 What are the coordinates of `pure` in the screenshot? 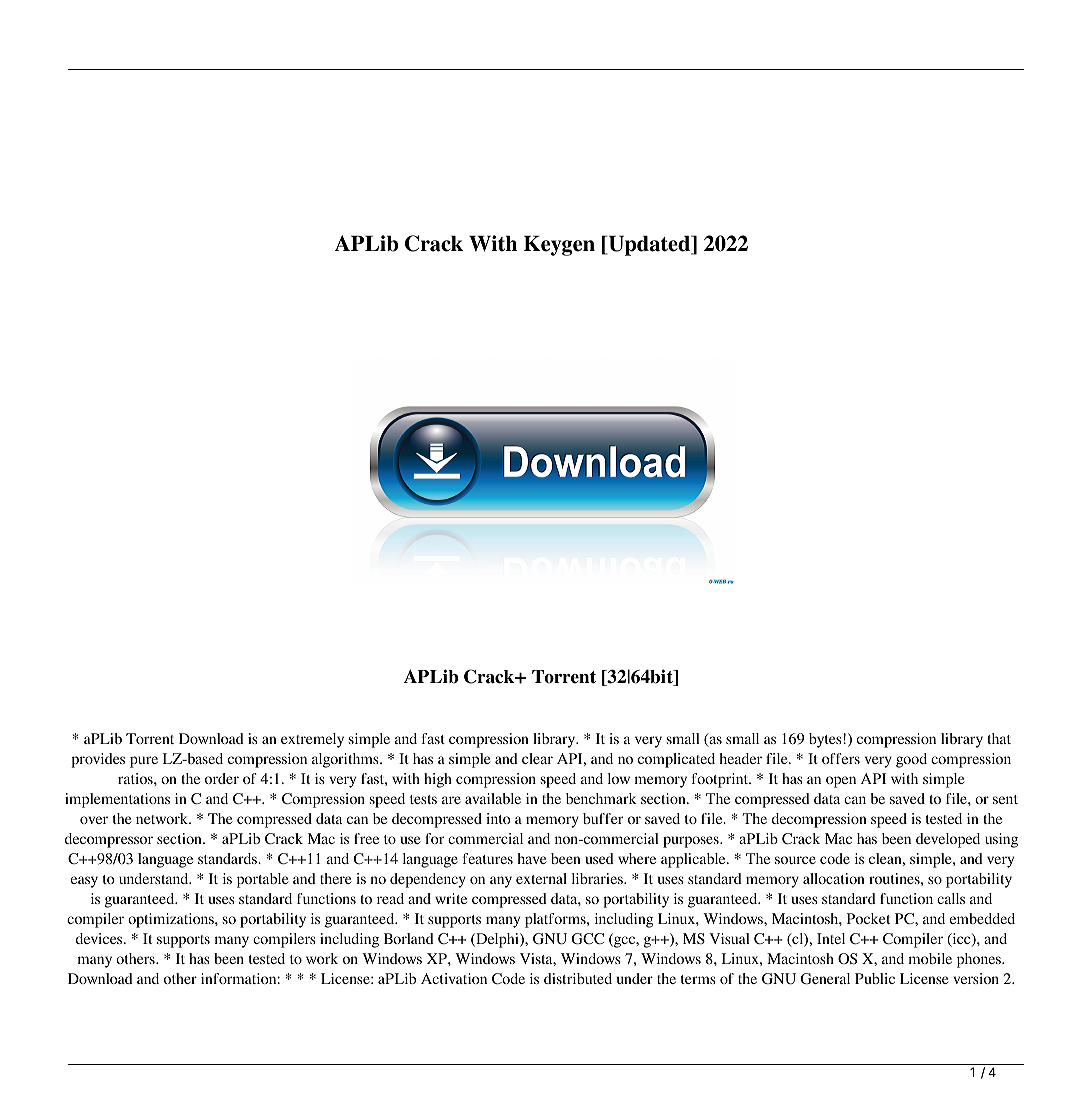 It's located at (144, 762).
